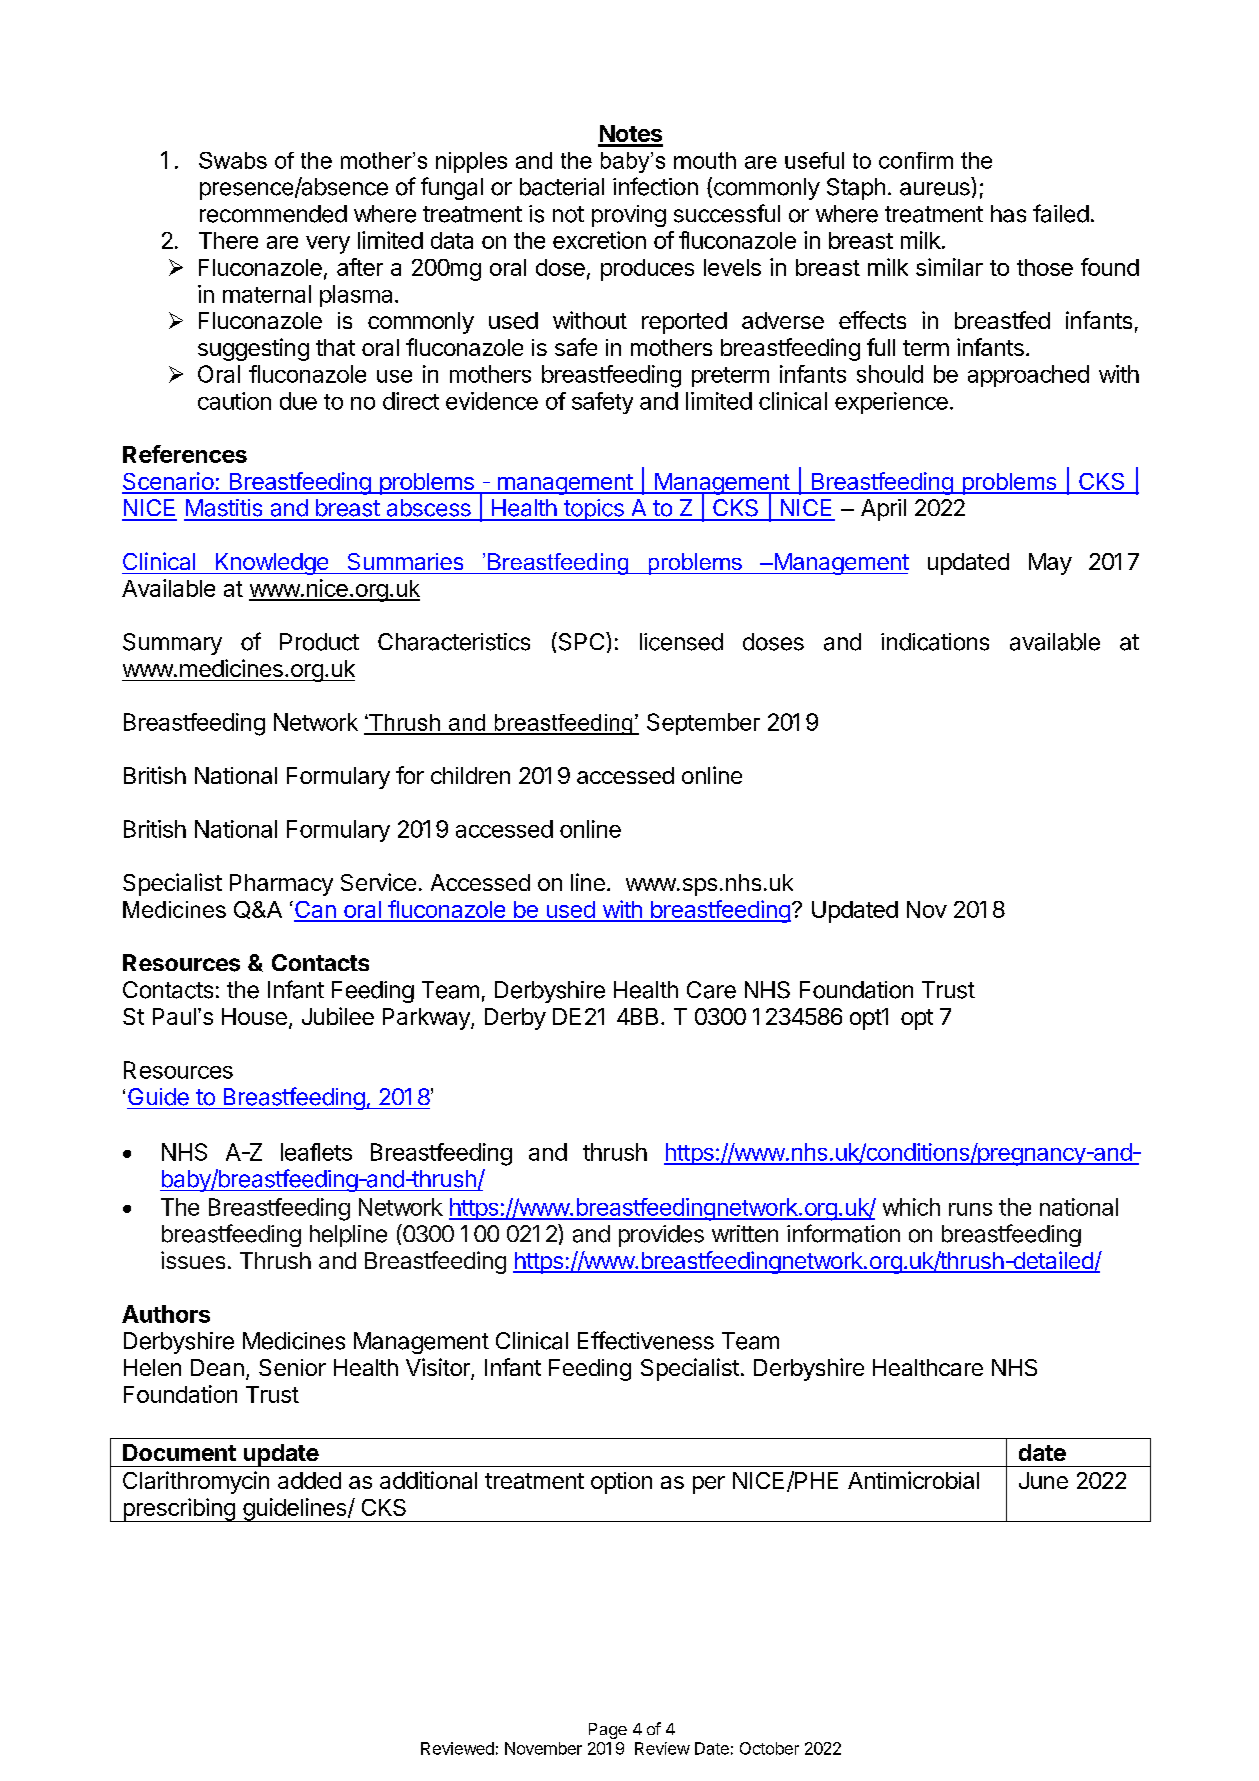  Describe the element at coordinates (271, 564) in the screenshot. I see `Knowledge` at that location.
